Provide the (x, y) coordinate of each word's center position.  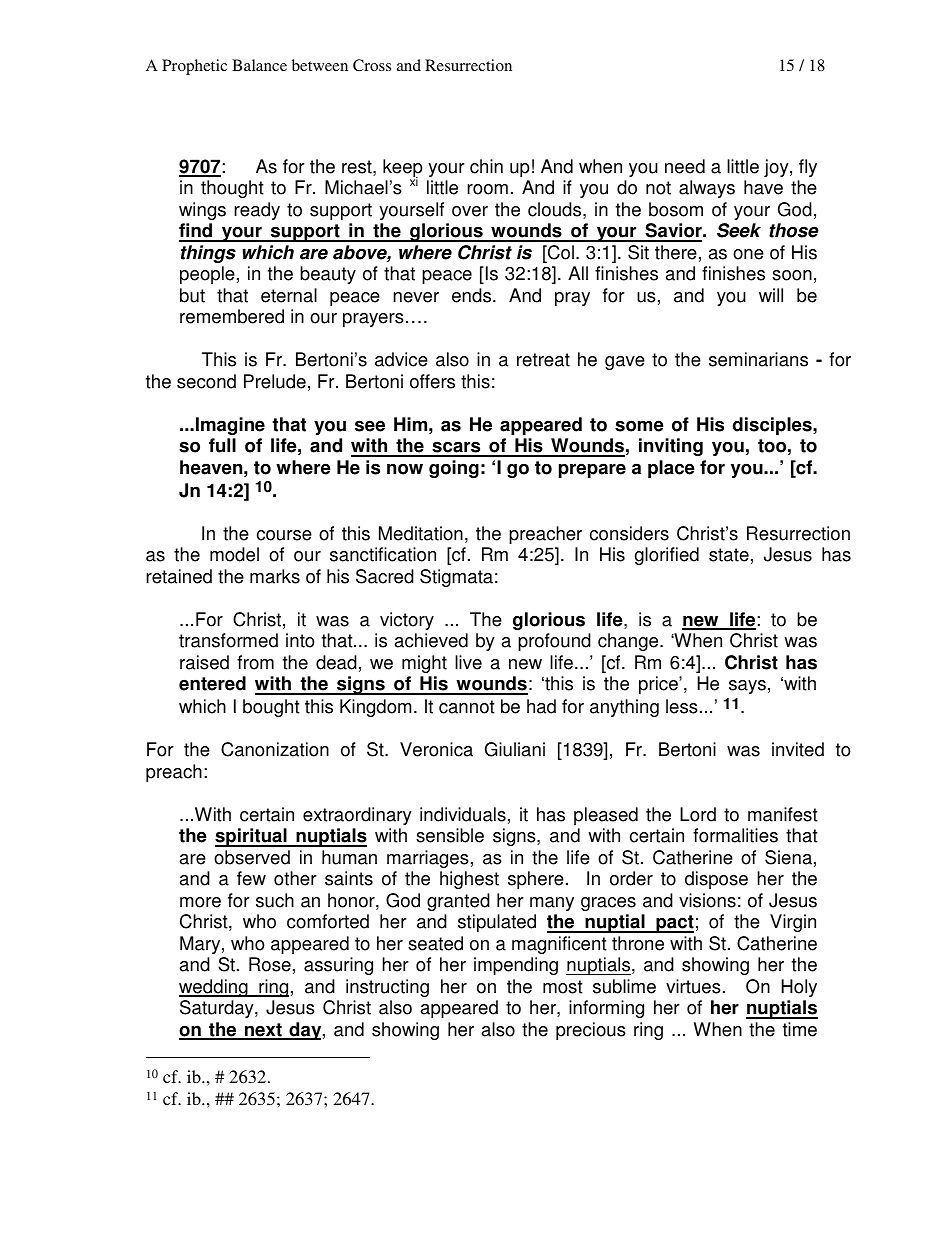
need (685, 166)
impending (516, 966)
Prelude (275, 381)
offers (432, 381)
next (263, 1031)
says (747, 687)
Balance (259, 65)
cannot (467, 707)
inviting (671, 447)
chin (486, 166)
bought (271, 708)
